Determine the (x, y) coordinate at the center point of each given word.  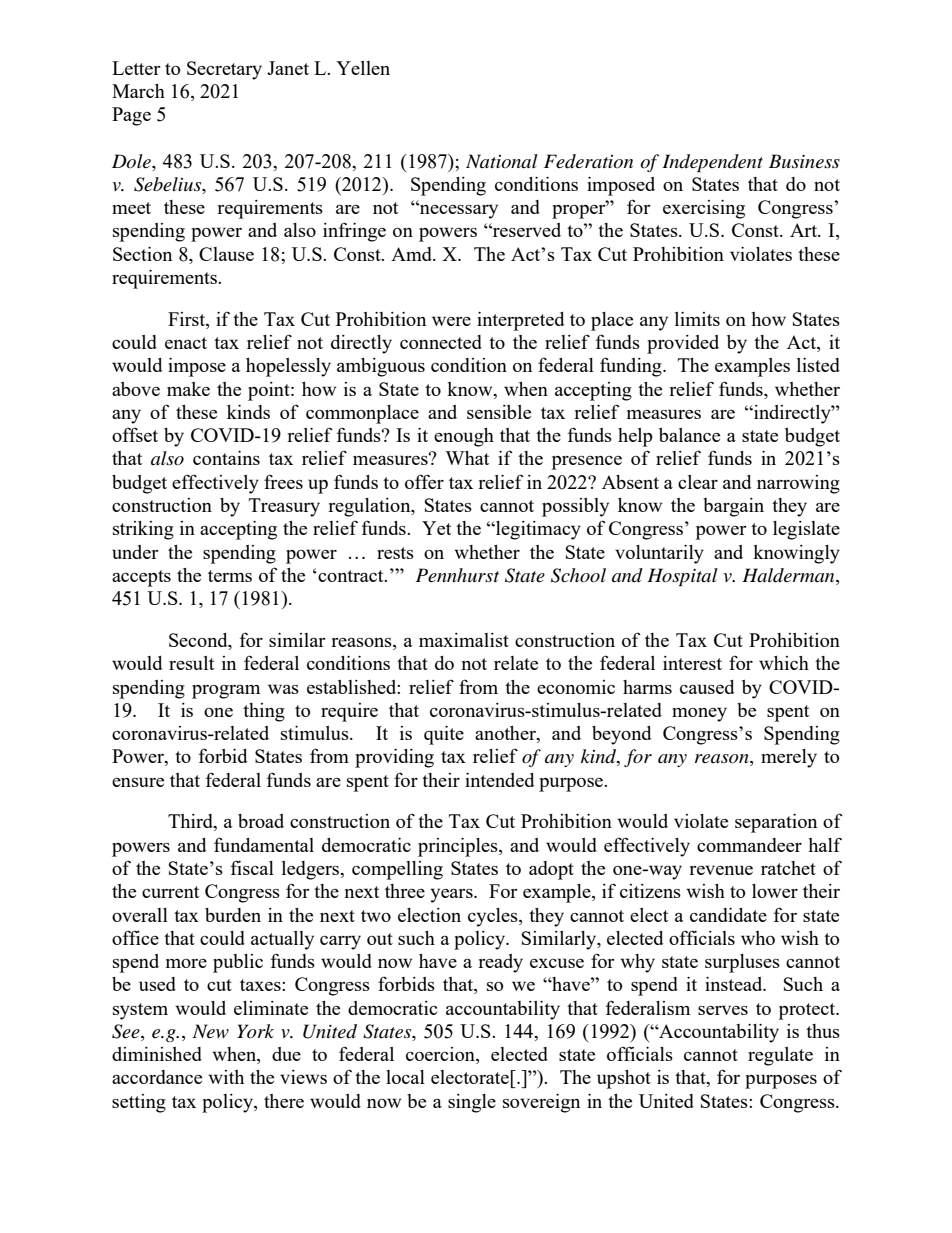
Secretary (224, 70)
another (506, 734)
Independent (712, 163)
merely (789, 758)
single (472, 1103)
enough (464, 437)
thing (264, 712)
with (226, 1077)
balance (689, 435)
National (502, 161)
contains (226, 458)
